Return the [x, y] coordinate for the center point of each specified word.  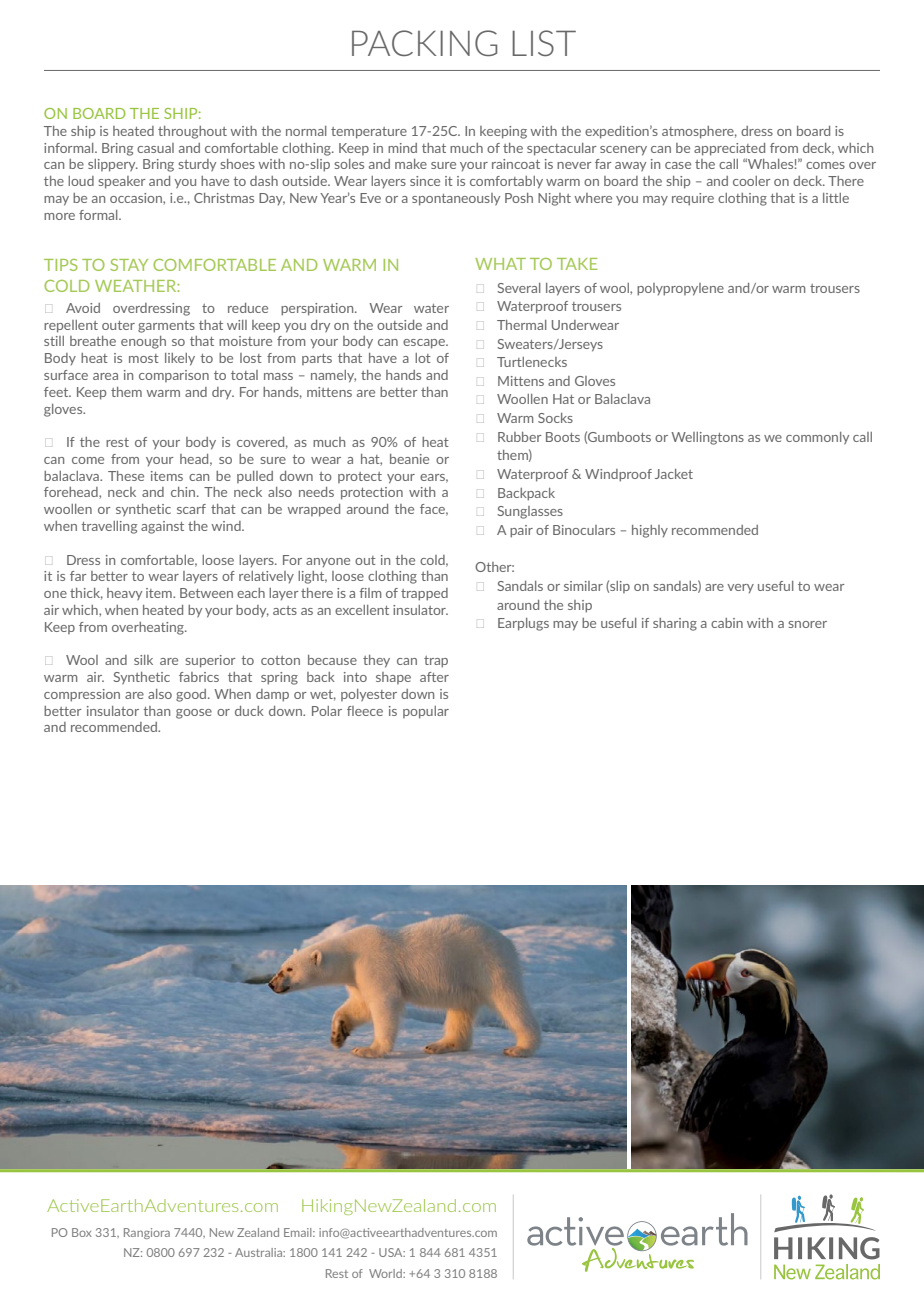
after [434, 677]
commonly [817, 438]
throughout [192, 132]
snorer [807, 624]
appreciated [729, 149]
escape [425, 344]
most [144, 358]
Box [82, 1232]
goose [194, 714]
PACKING [424, 43]
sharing [675, 624]
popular [426, 712]
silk [143, 660]
